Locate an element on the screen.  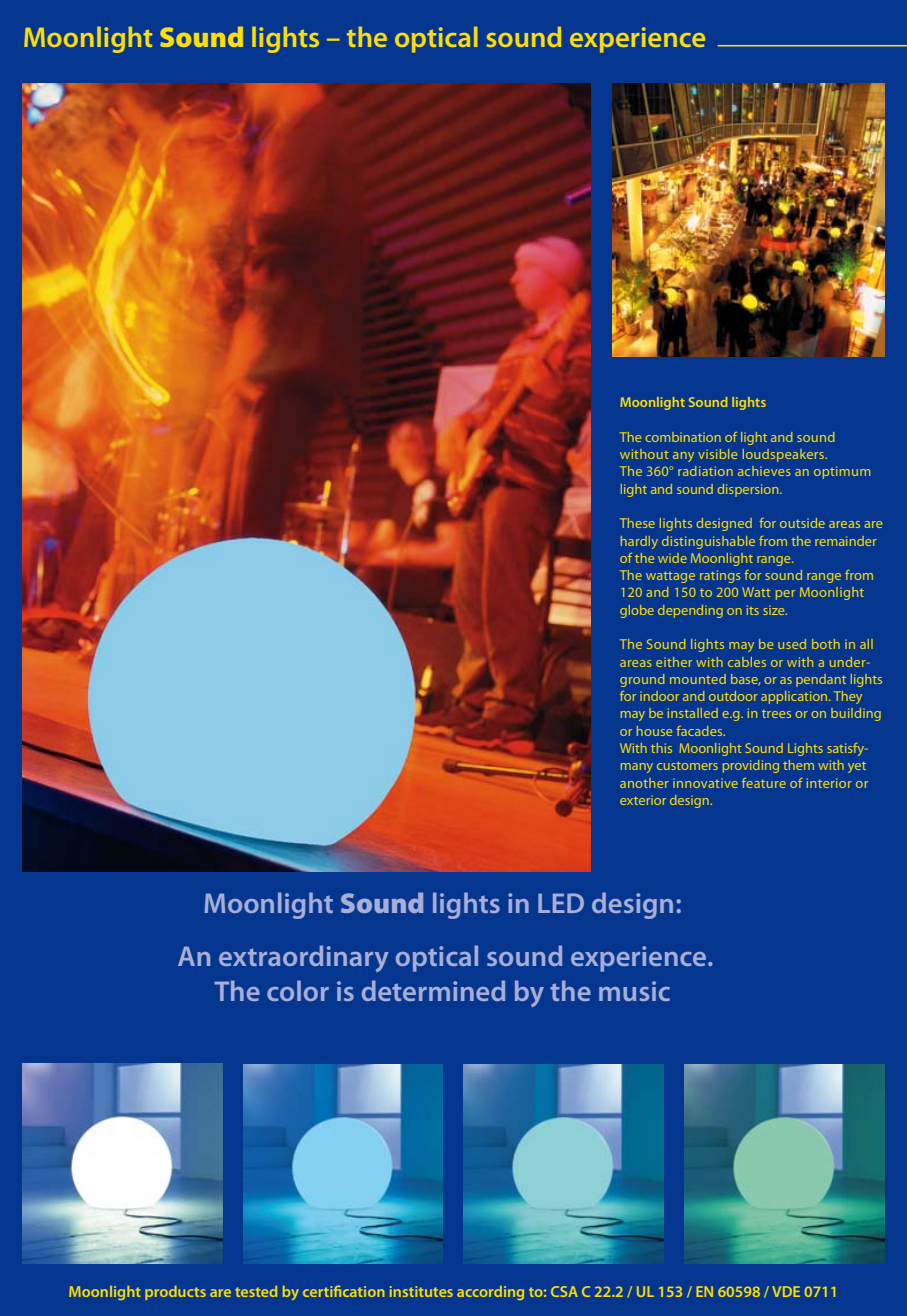
color is located at coordinates (298, 990).
